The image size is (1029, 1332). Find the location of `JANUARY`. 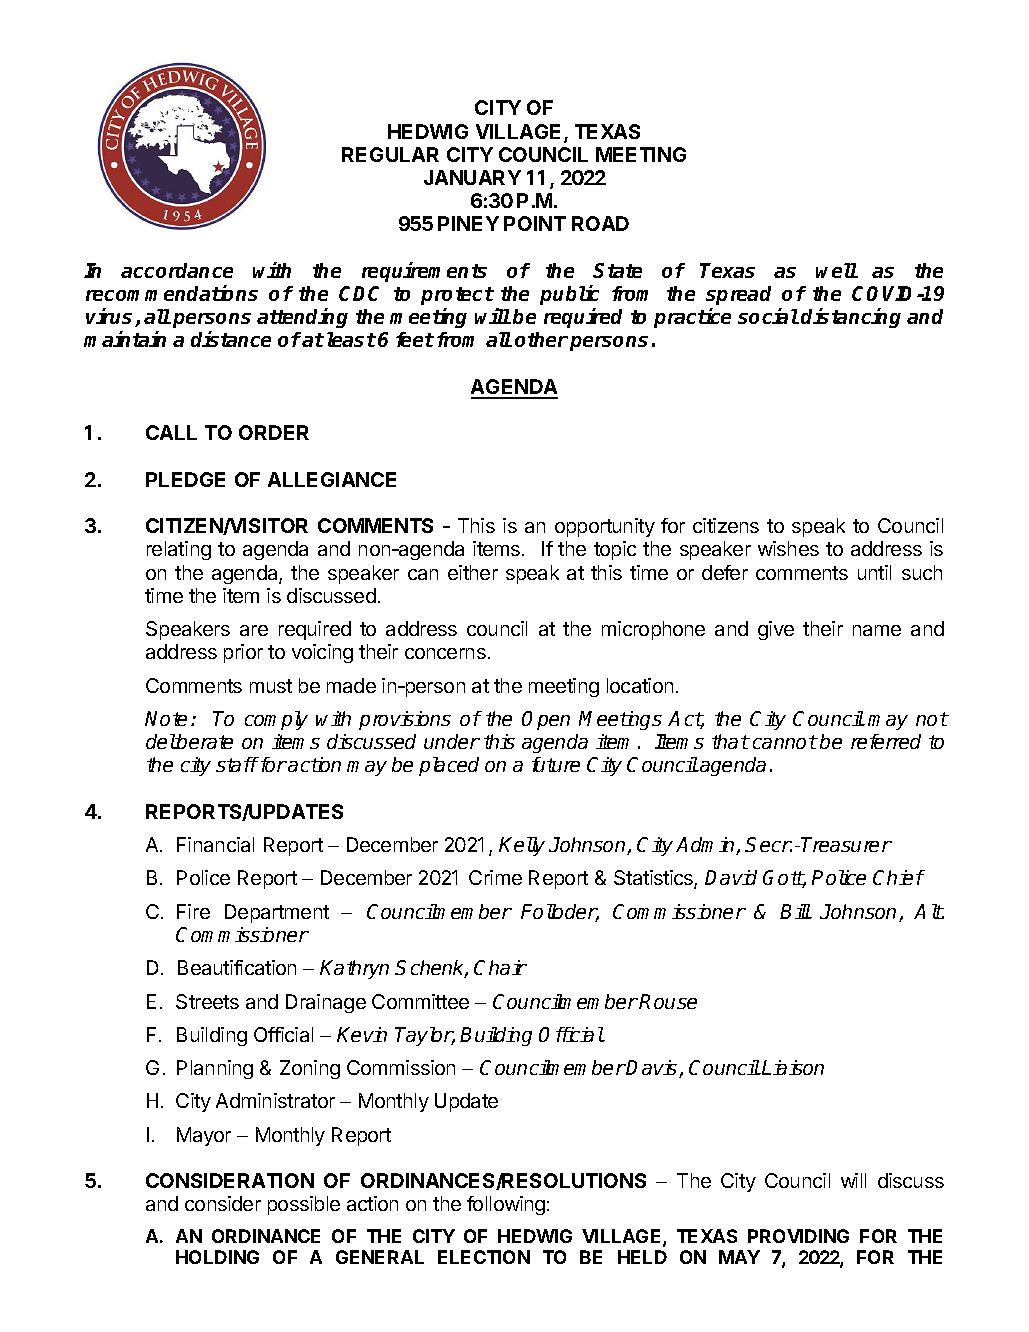

JANUARY is located at coordinates (472, 177).
